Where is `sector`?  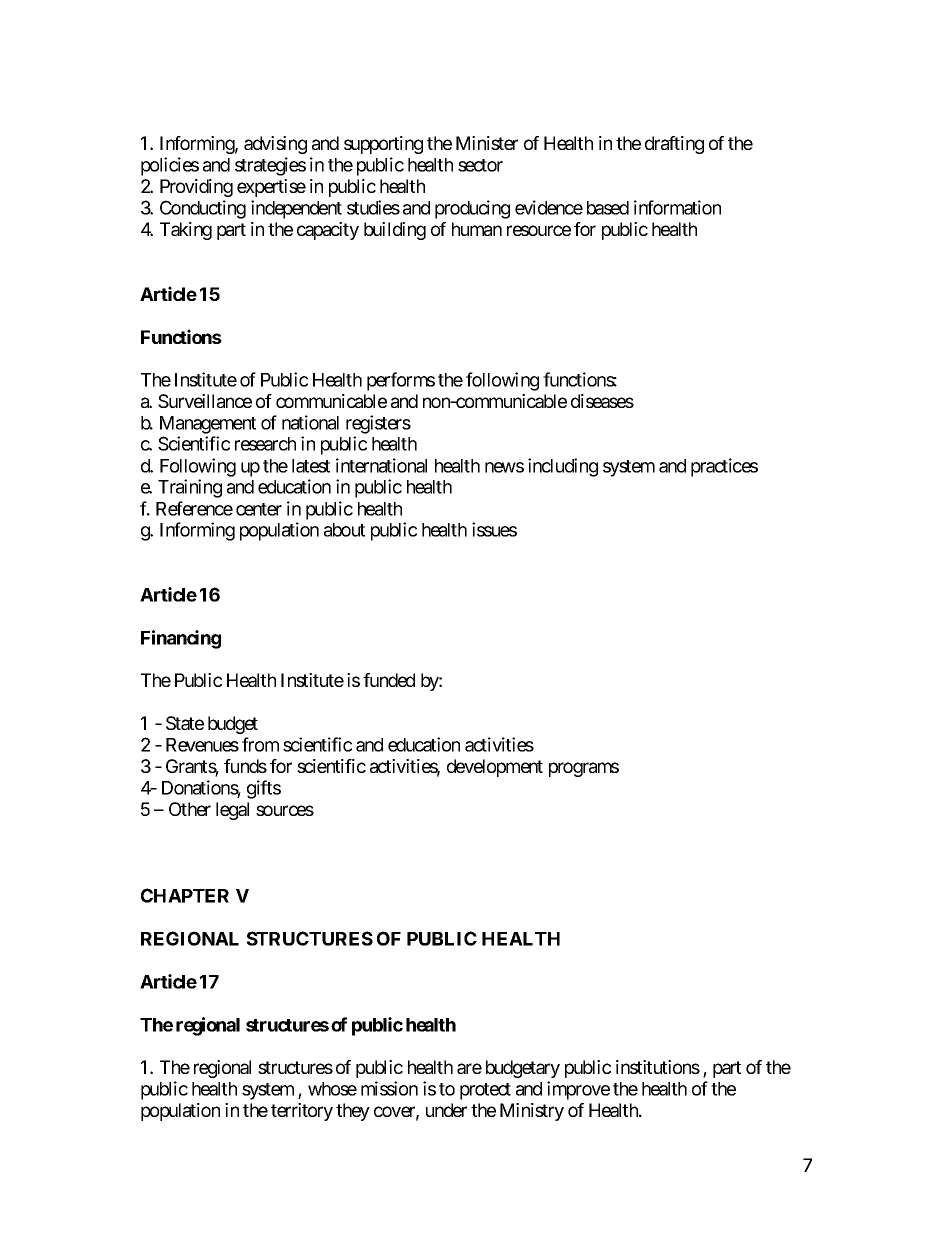 sector is located at coordinates (480, 165).
